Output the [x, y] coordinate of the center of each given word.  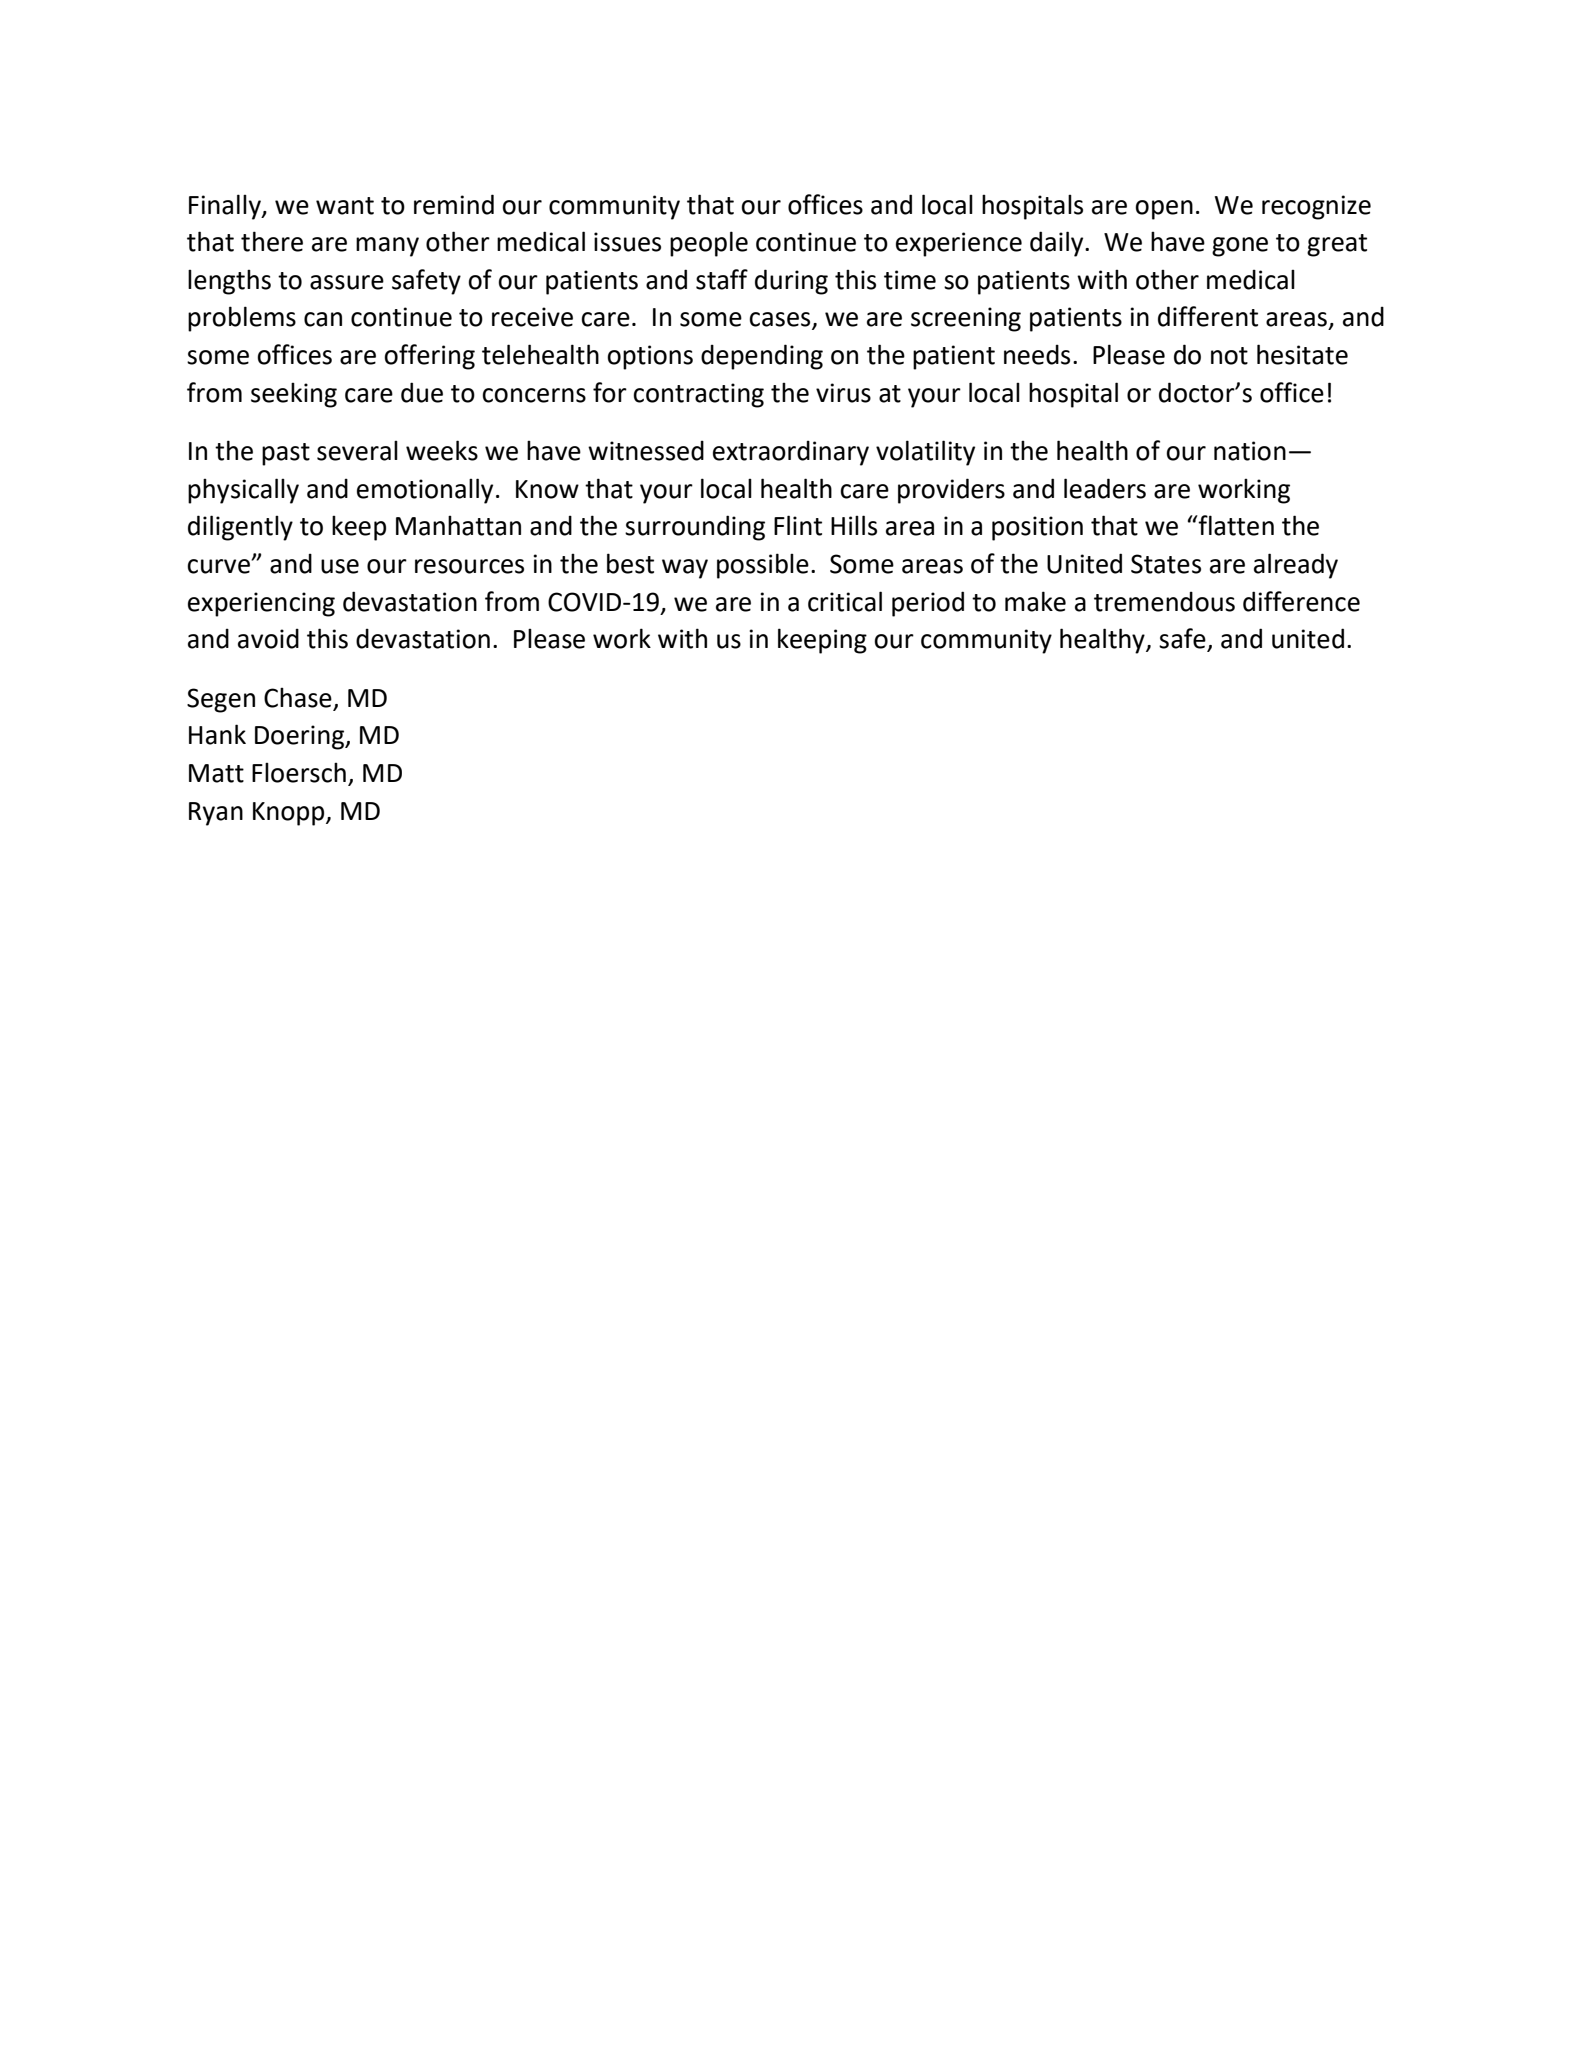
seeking [294, 395]
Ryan [216, 814]
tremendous [1164, 601]
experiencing [261, 604]
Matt [216, 773]
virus [843, 393]
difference [1301, 601]
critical [845, 601]
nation [1250, 451]
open [1164, 210]
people [709, 244]
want [345, 206]
